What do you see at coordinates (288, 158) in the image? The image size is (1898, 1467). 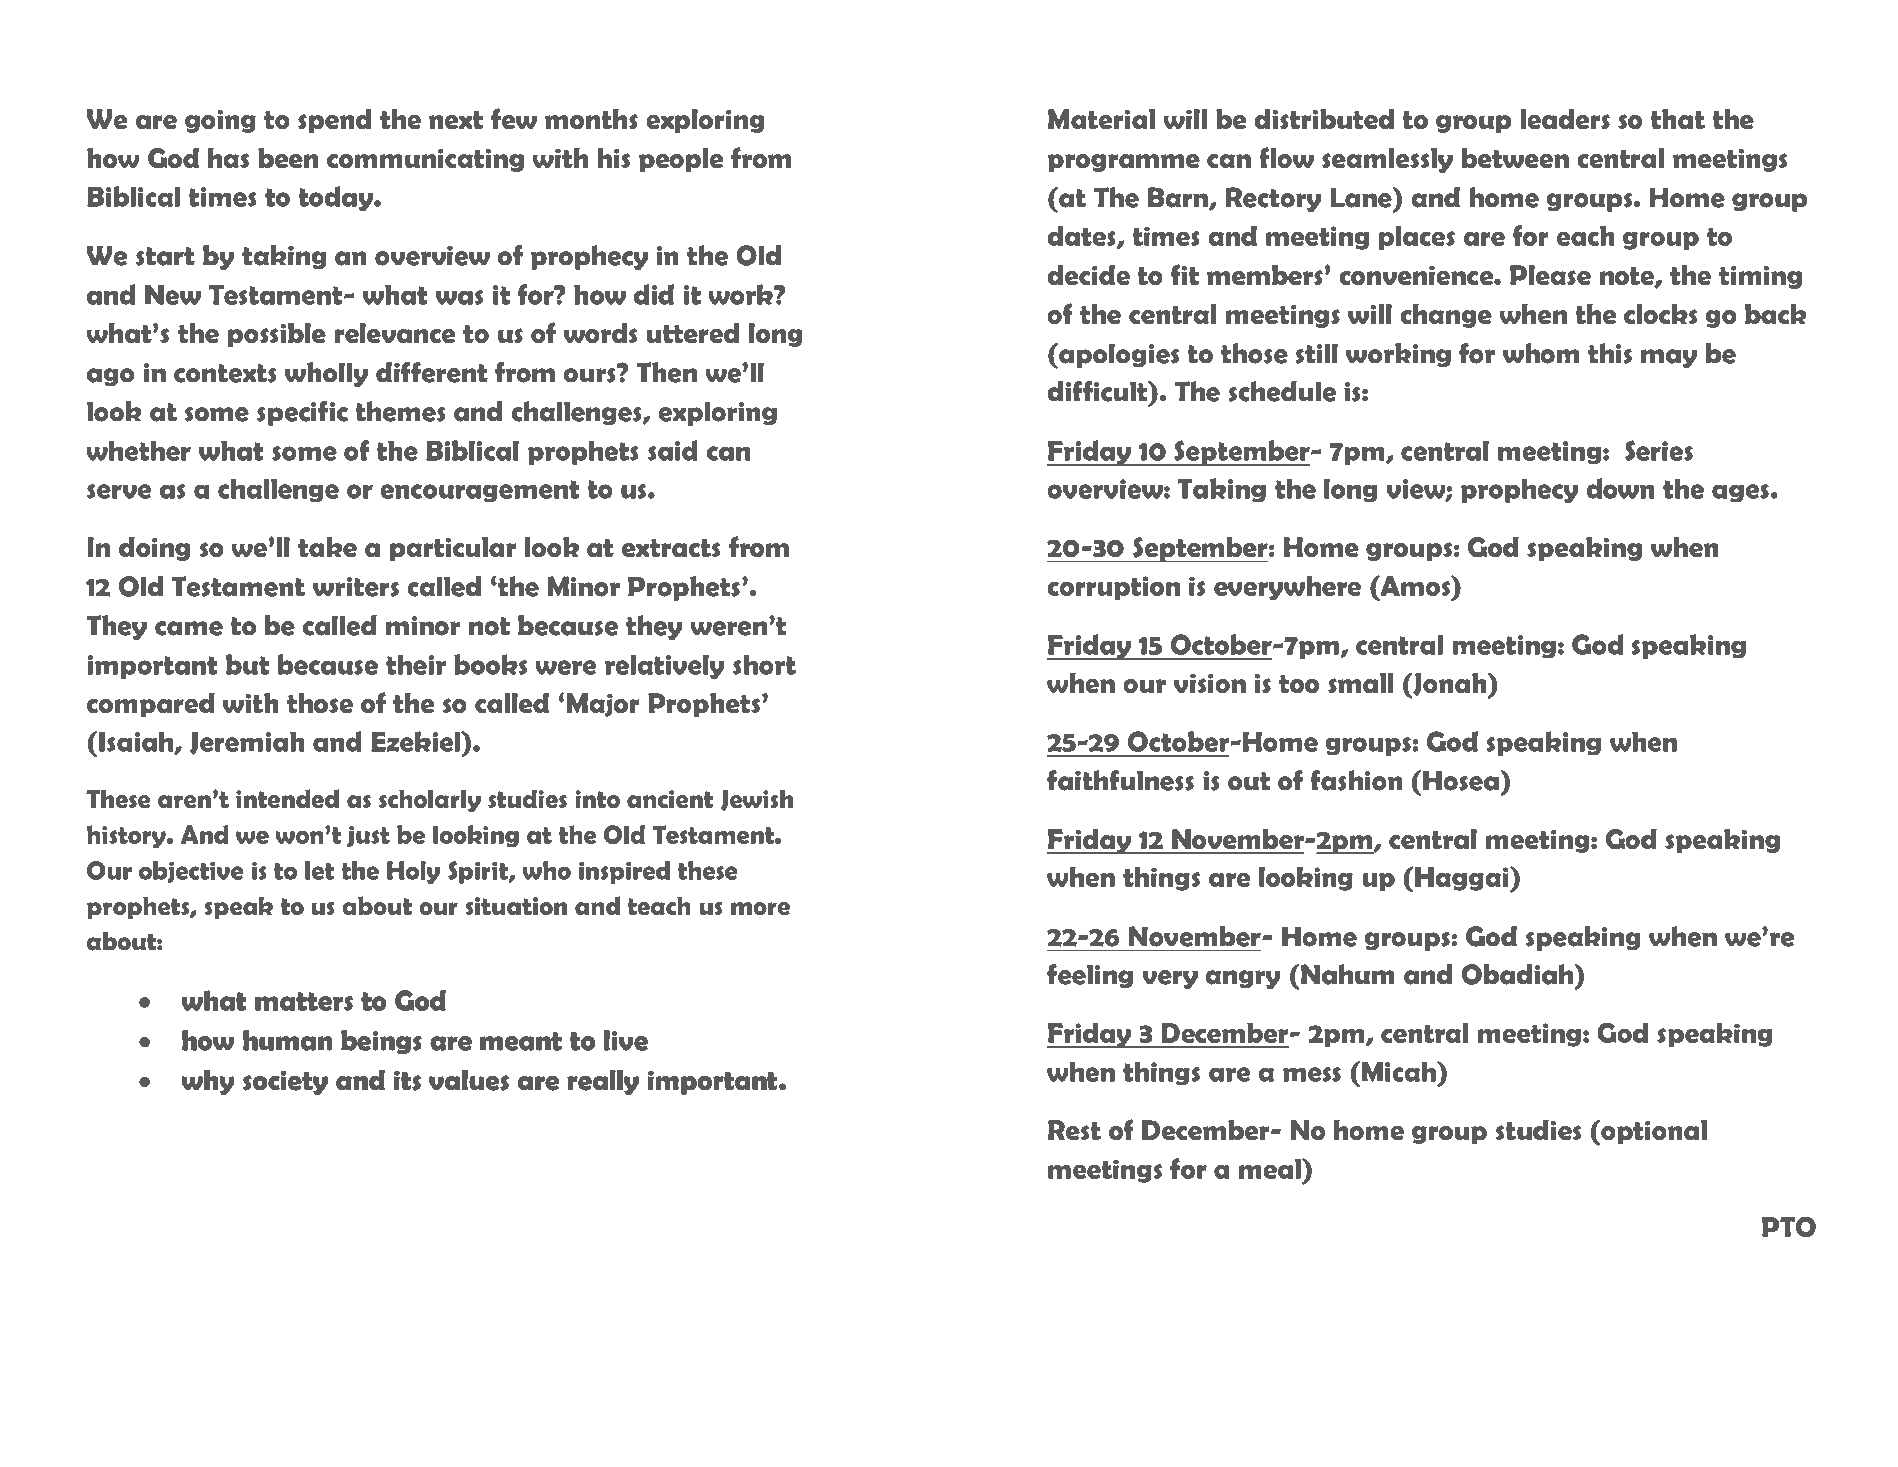 I see `been` at bounding box center [288, 158].
